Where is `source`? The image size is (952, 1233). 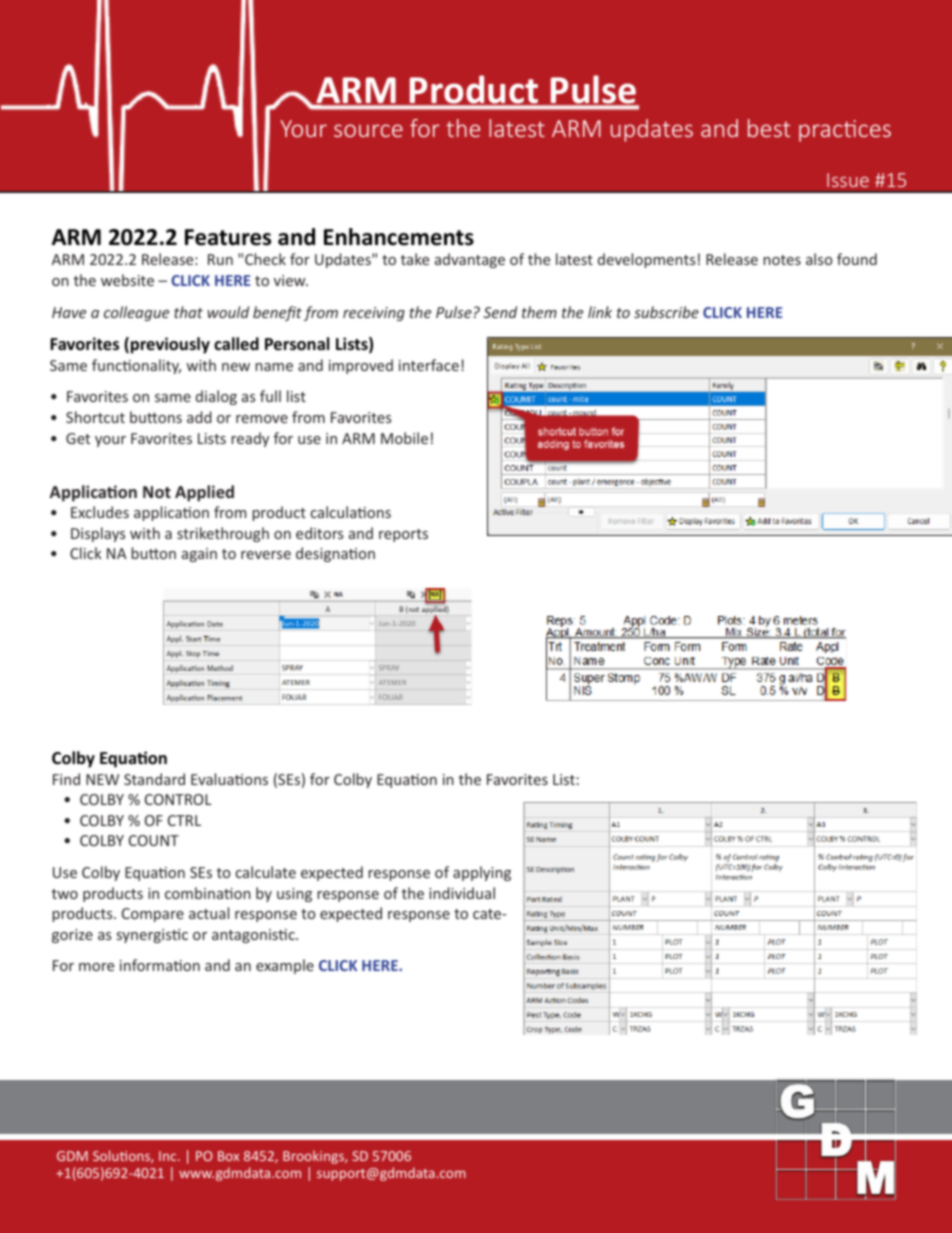
source is located at coordinates (368, 130).
